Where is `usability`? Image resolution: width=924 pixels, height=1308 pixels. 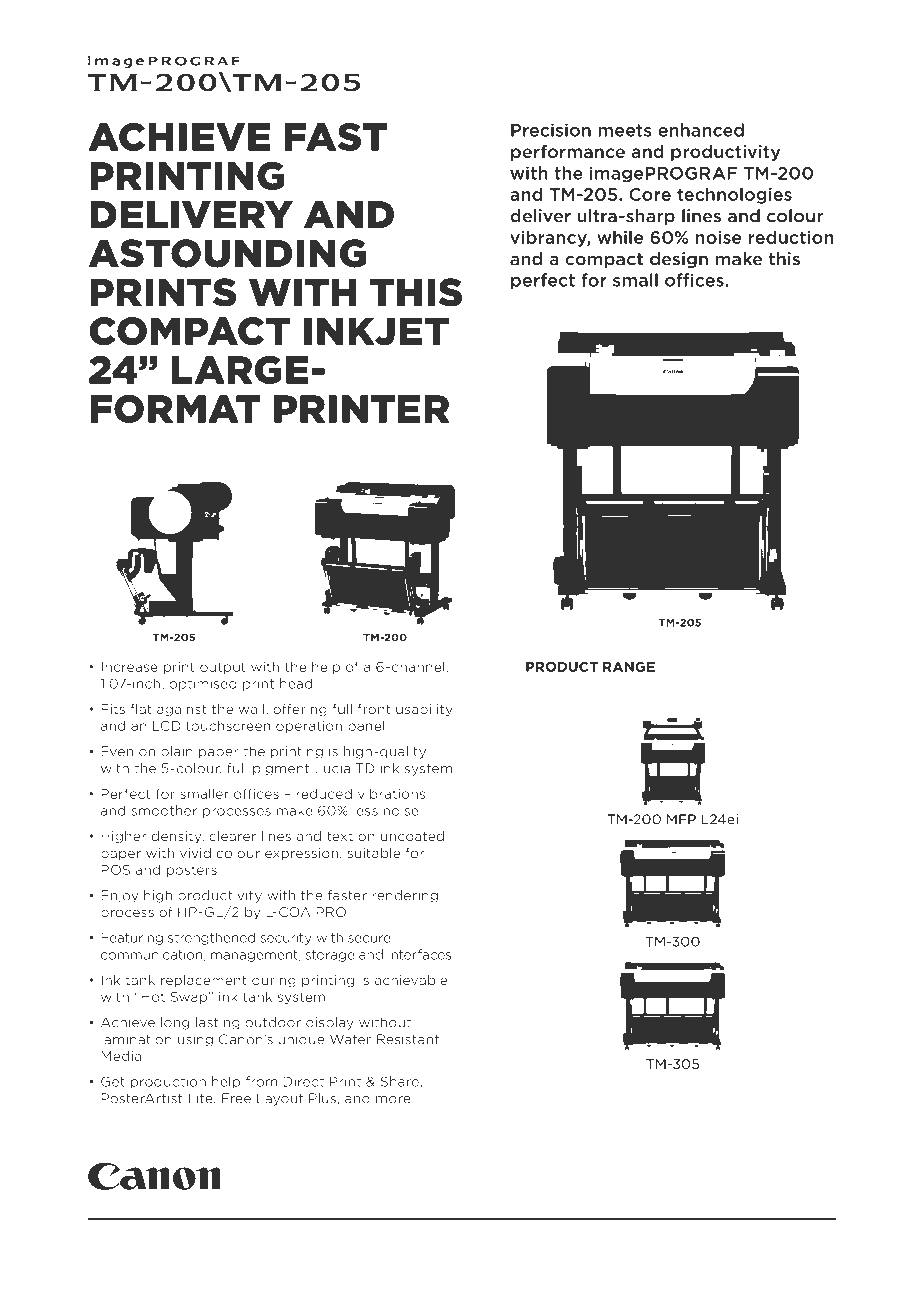
usability is located at coordinates (424, 710).
